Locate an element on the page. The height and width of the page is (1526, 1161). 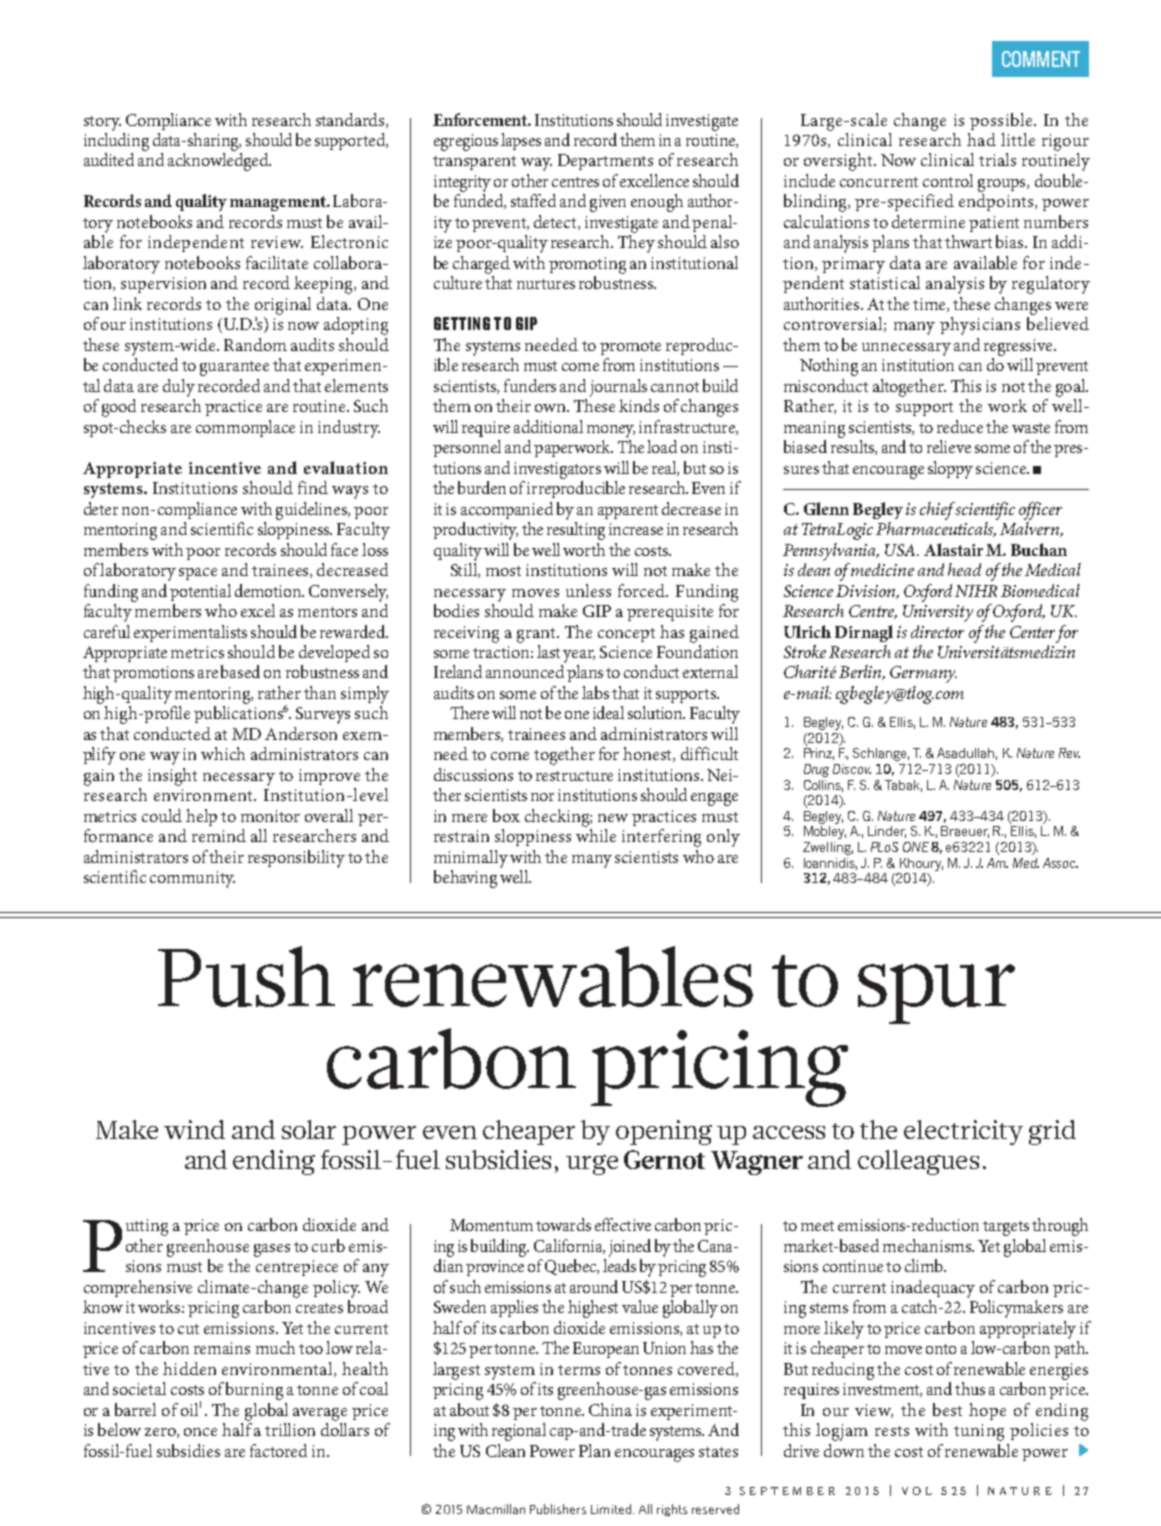
tuning is located at coordinates (979, 1432).
